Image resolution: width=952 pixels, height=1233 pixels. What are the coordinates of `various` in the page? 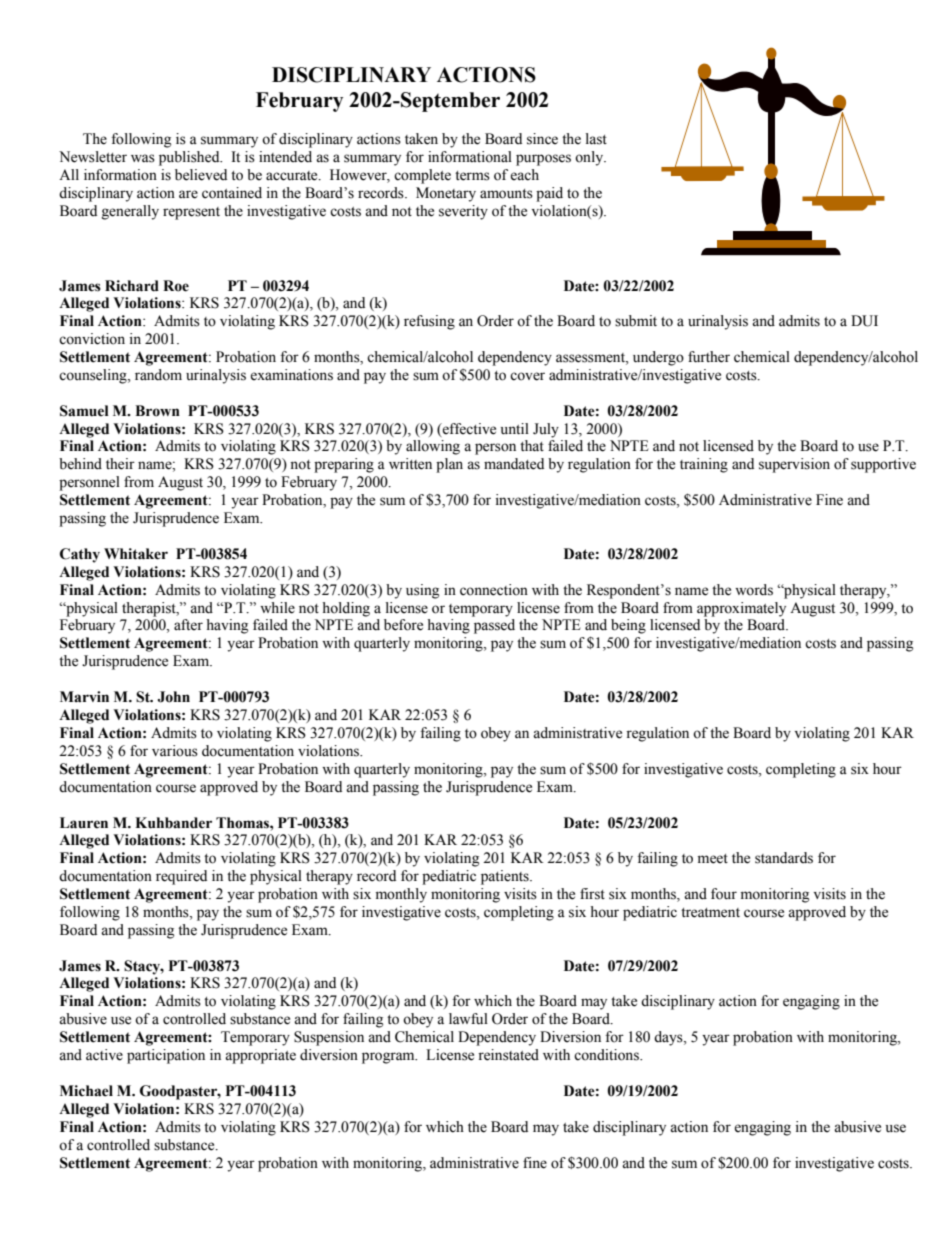 It's located at (175, 751).
